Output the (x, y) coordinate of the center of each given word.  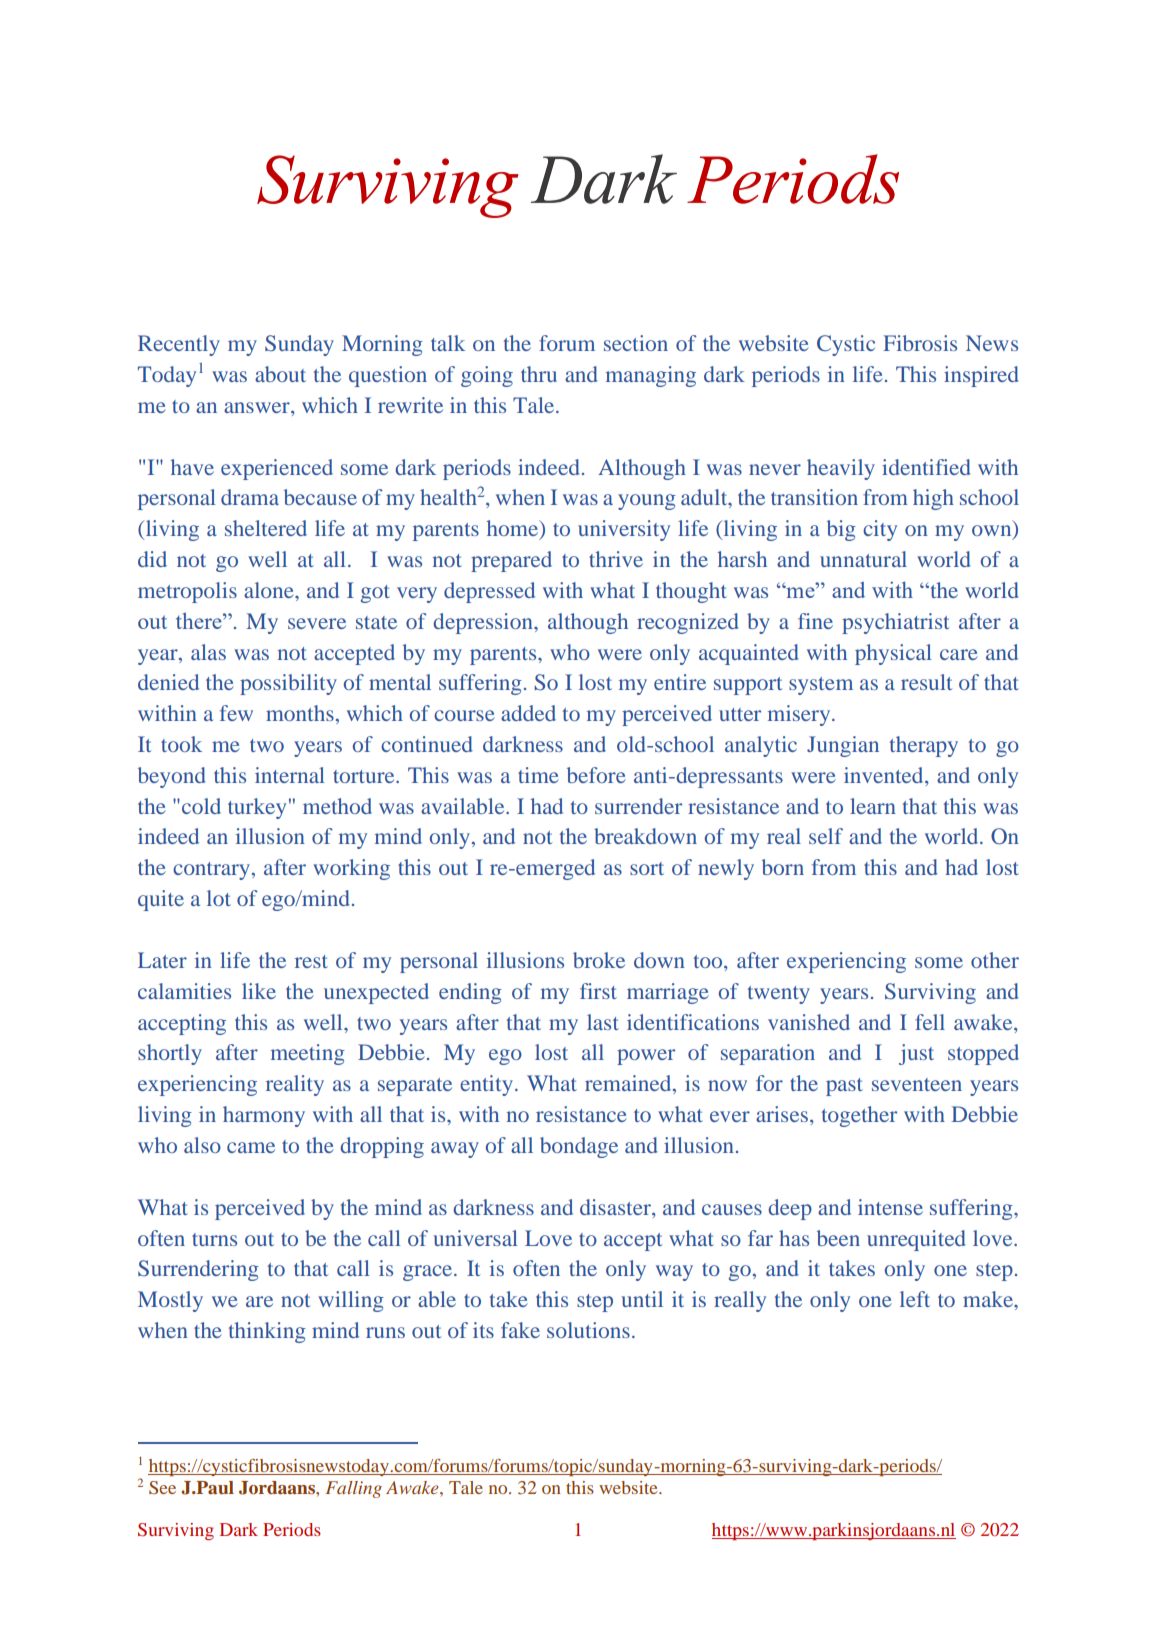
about (280, 374)
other (995, 960)
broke (599, 960)
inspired (981, 376)
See (162, 1487)
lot (219, 898)
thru (539, 374)
